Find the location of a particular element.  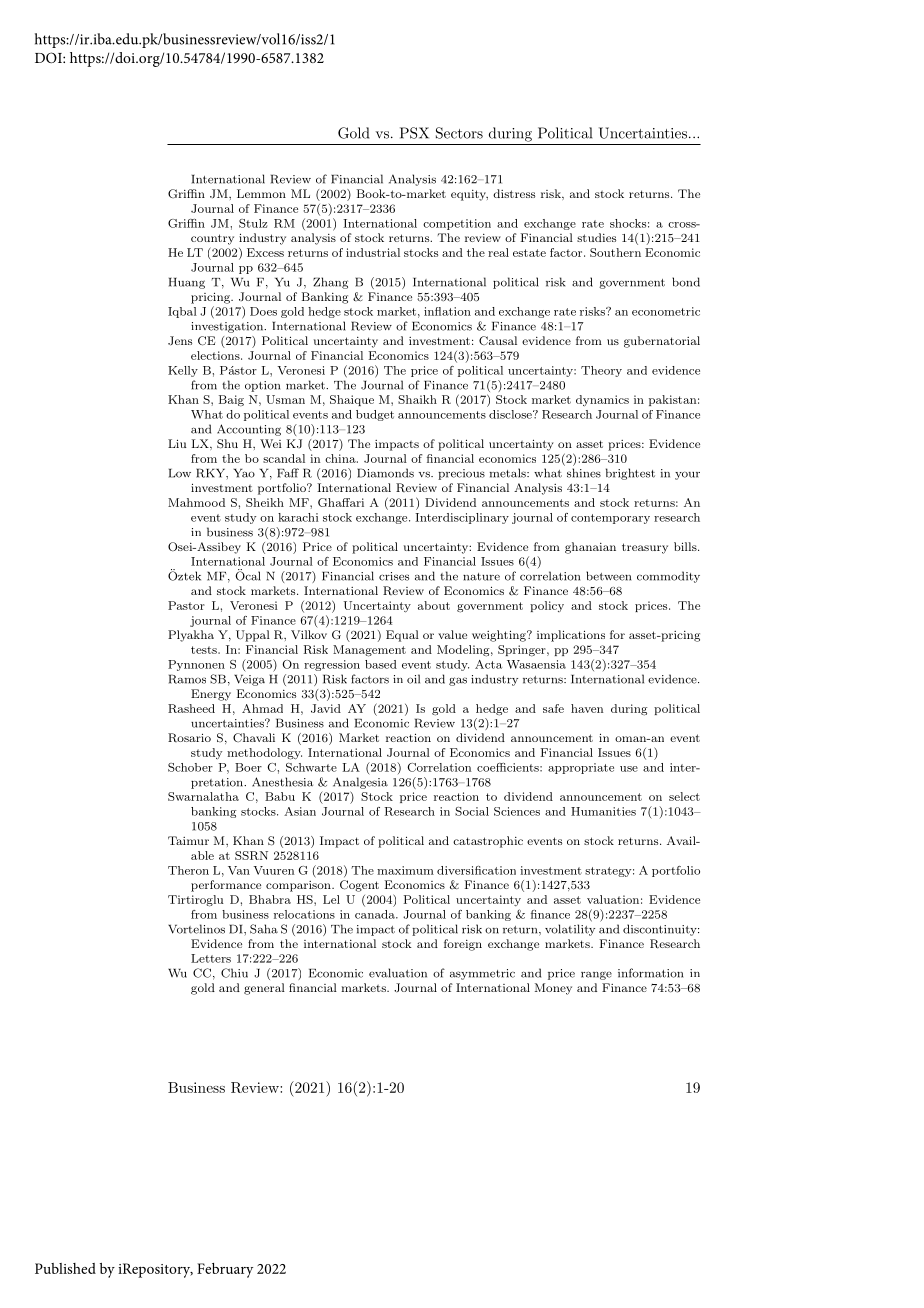

contemporary is located at coordinates (610, 519).
